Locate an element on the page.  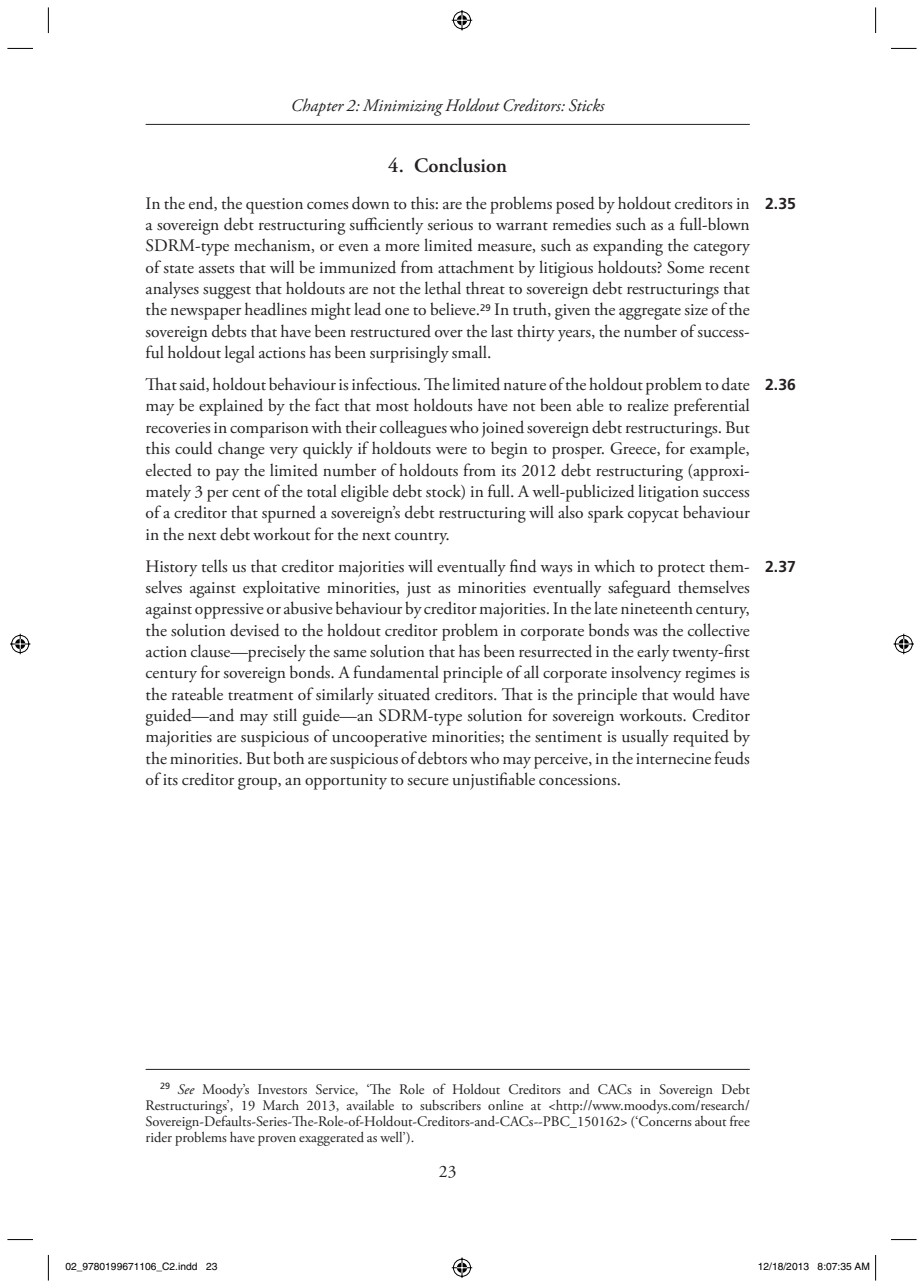
Concerns is located at coordinates (664, 1121).
